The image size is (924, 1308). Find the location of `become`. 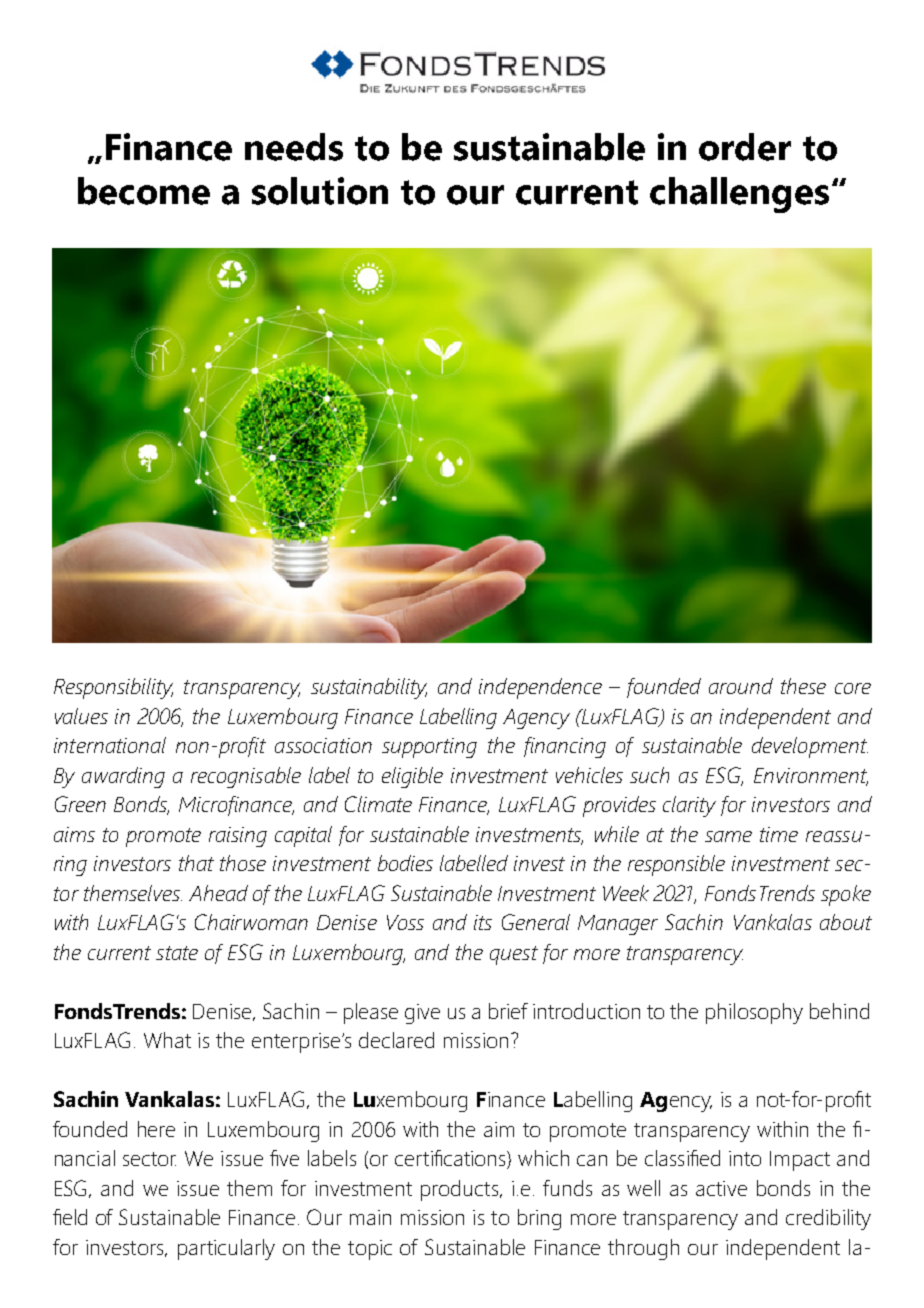

become is located at coordinates (144, 191).
